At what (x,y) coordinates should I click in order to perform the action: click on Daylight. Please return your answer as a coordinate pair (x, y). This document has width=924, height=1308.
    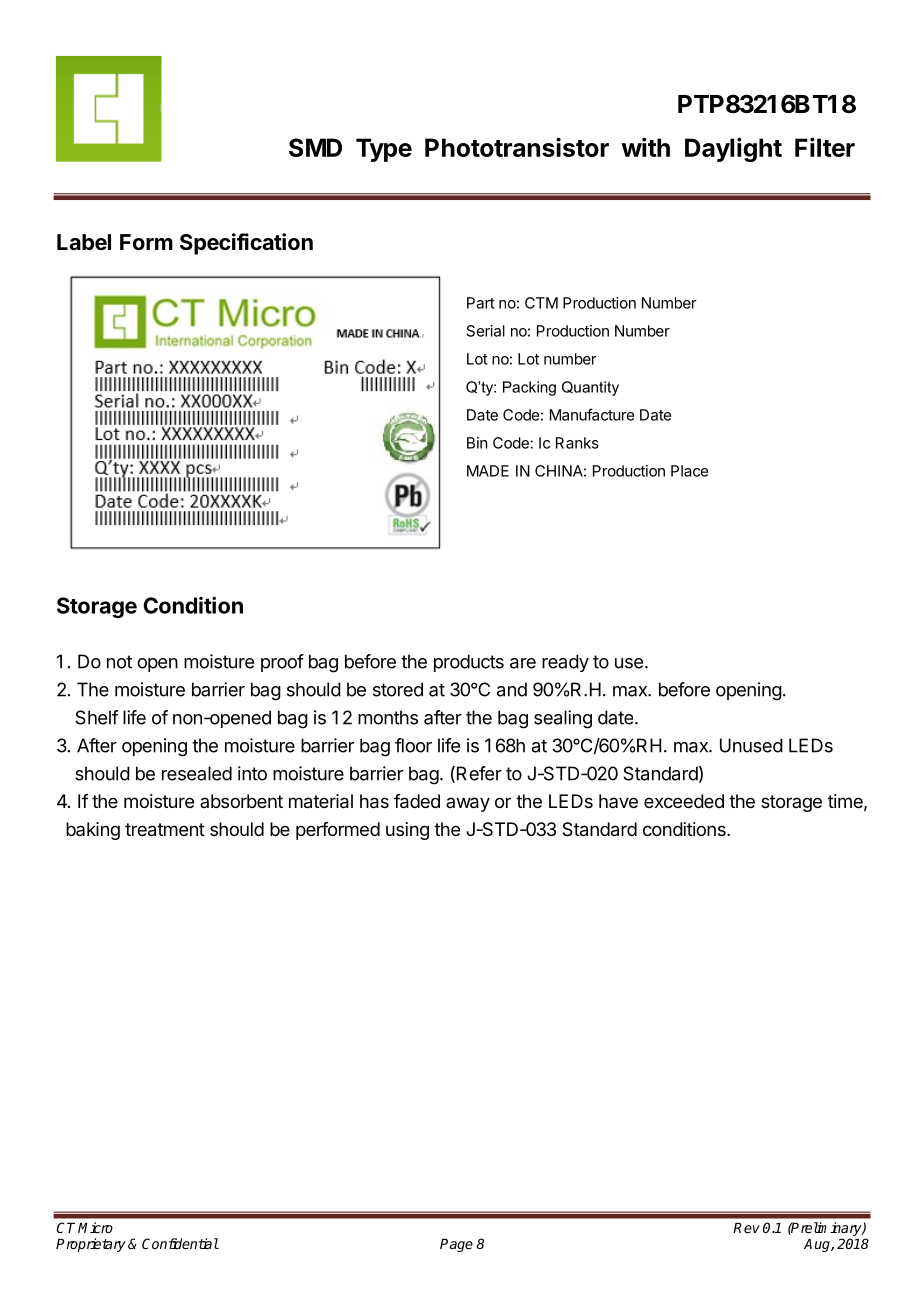
    Looking at the image, I should click on (733, 149).
